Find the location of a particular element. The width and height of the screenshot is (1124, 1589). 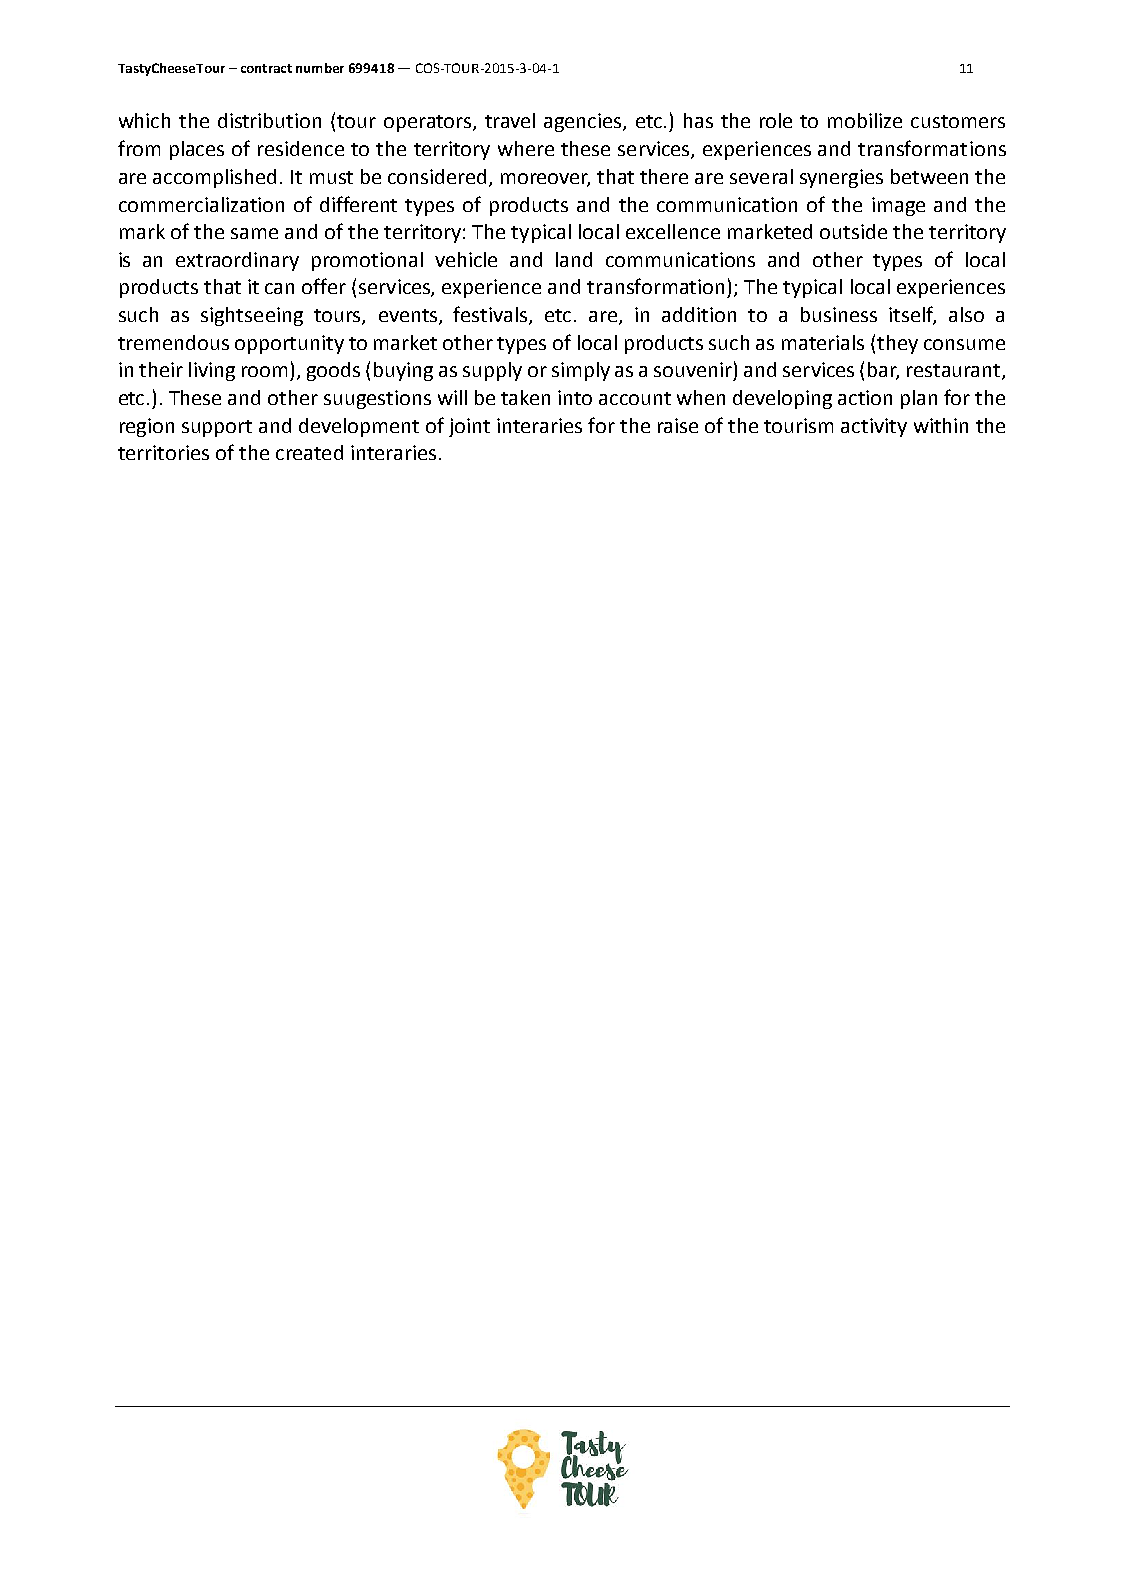

image is located at coordinates (898, 206).
